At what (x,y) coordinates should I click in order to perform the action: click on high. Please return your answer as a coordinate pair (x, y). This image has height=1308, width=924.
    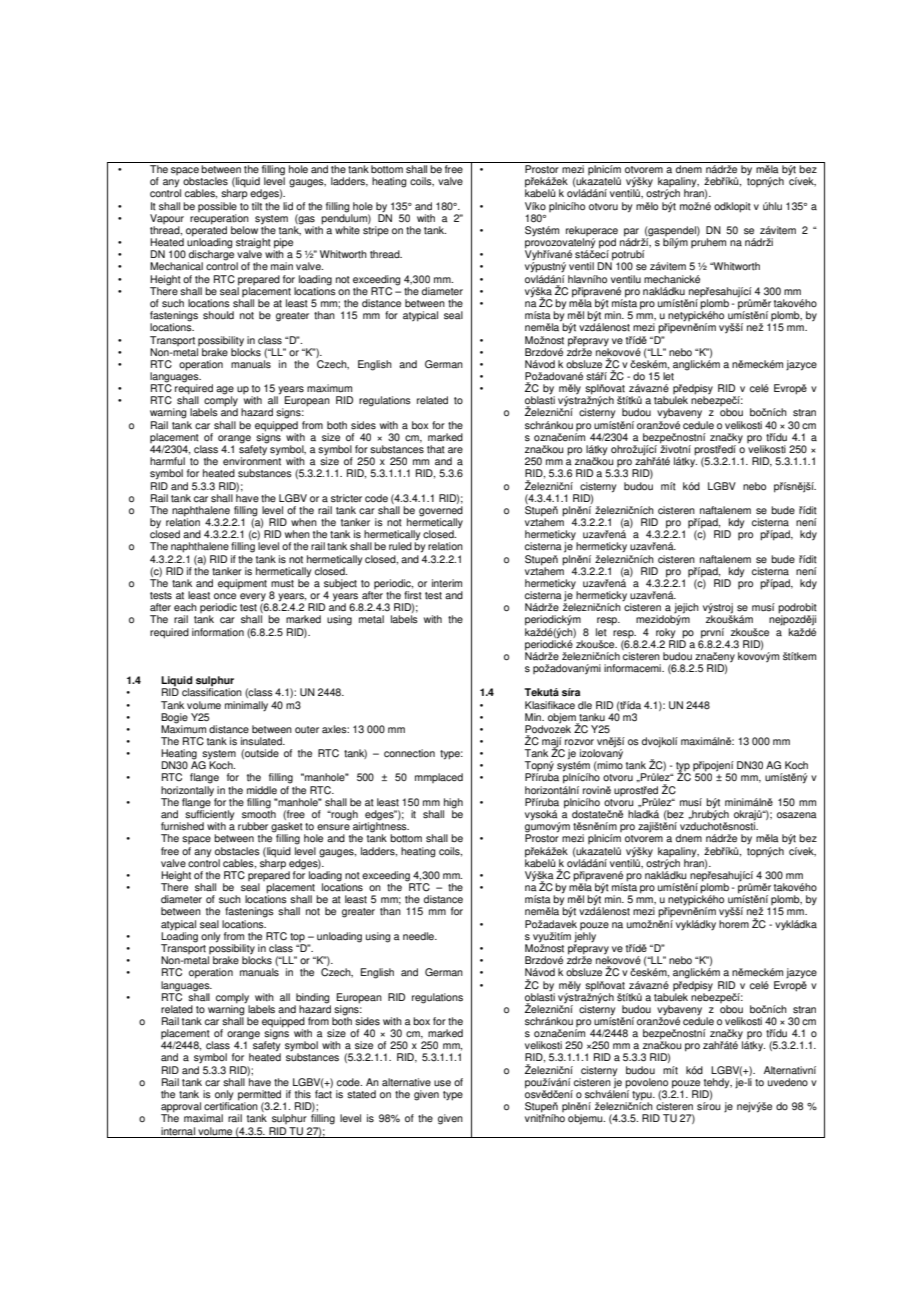
    Looking at the image, I should click on (453, 804).
